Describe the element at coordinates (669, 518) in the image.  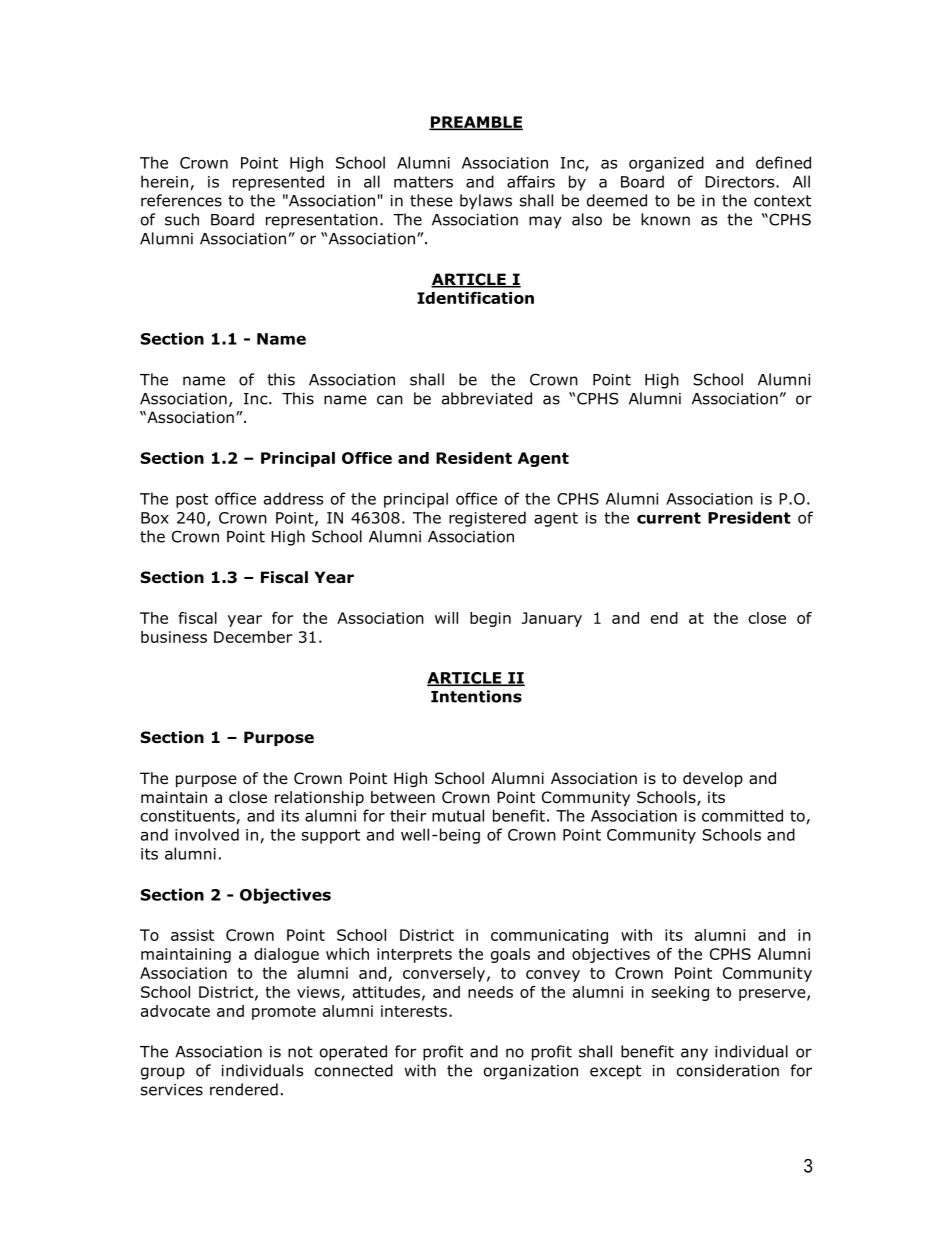
I see `current` at that location.
